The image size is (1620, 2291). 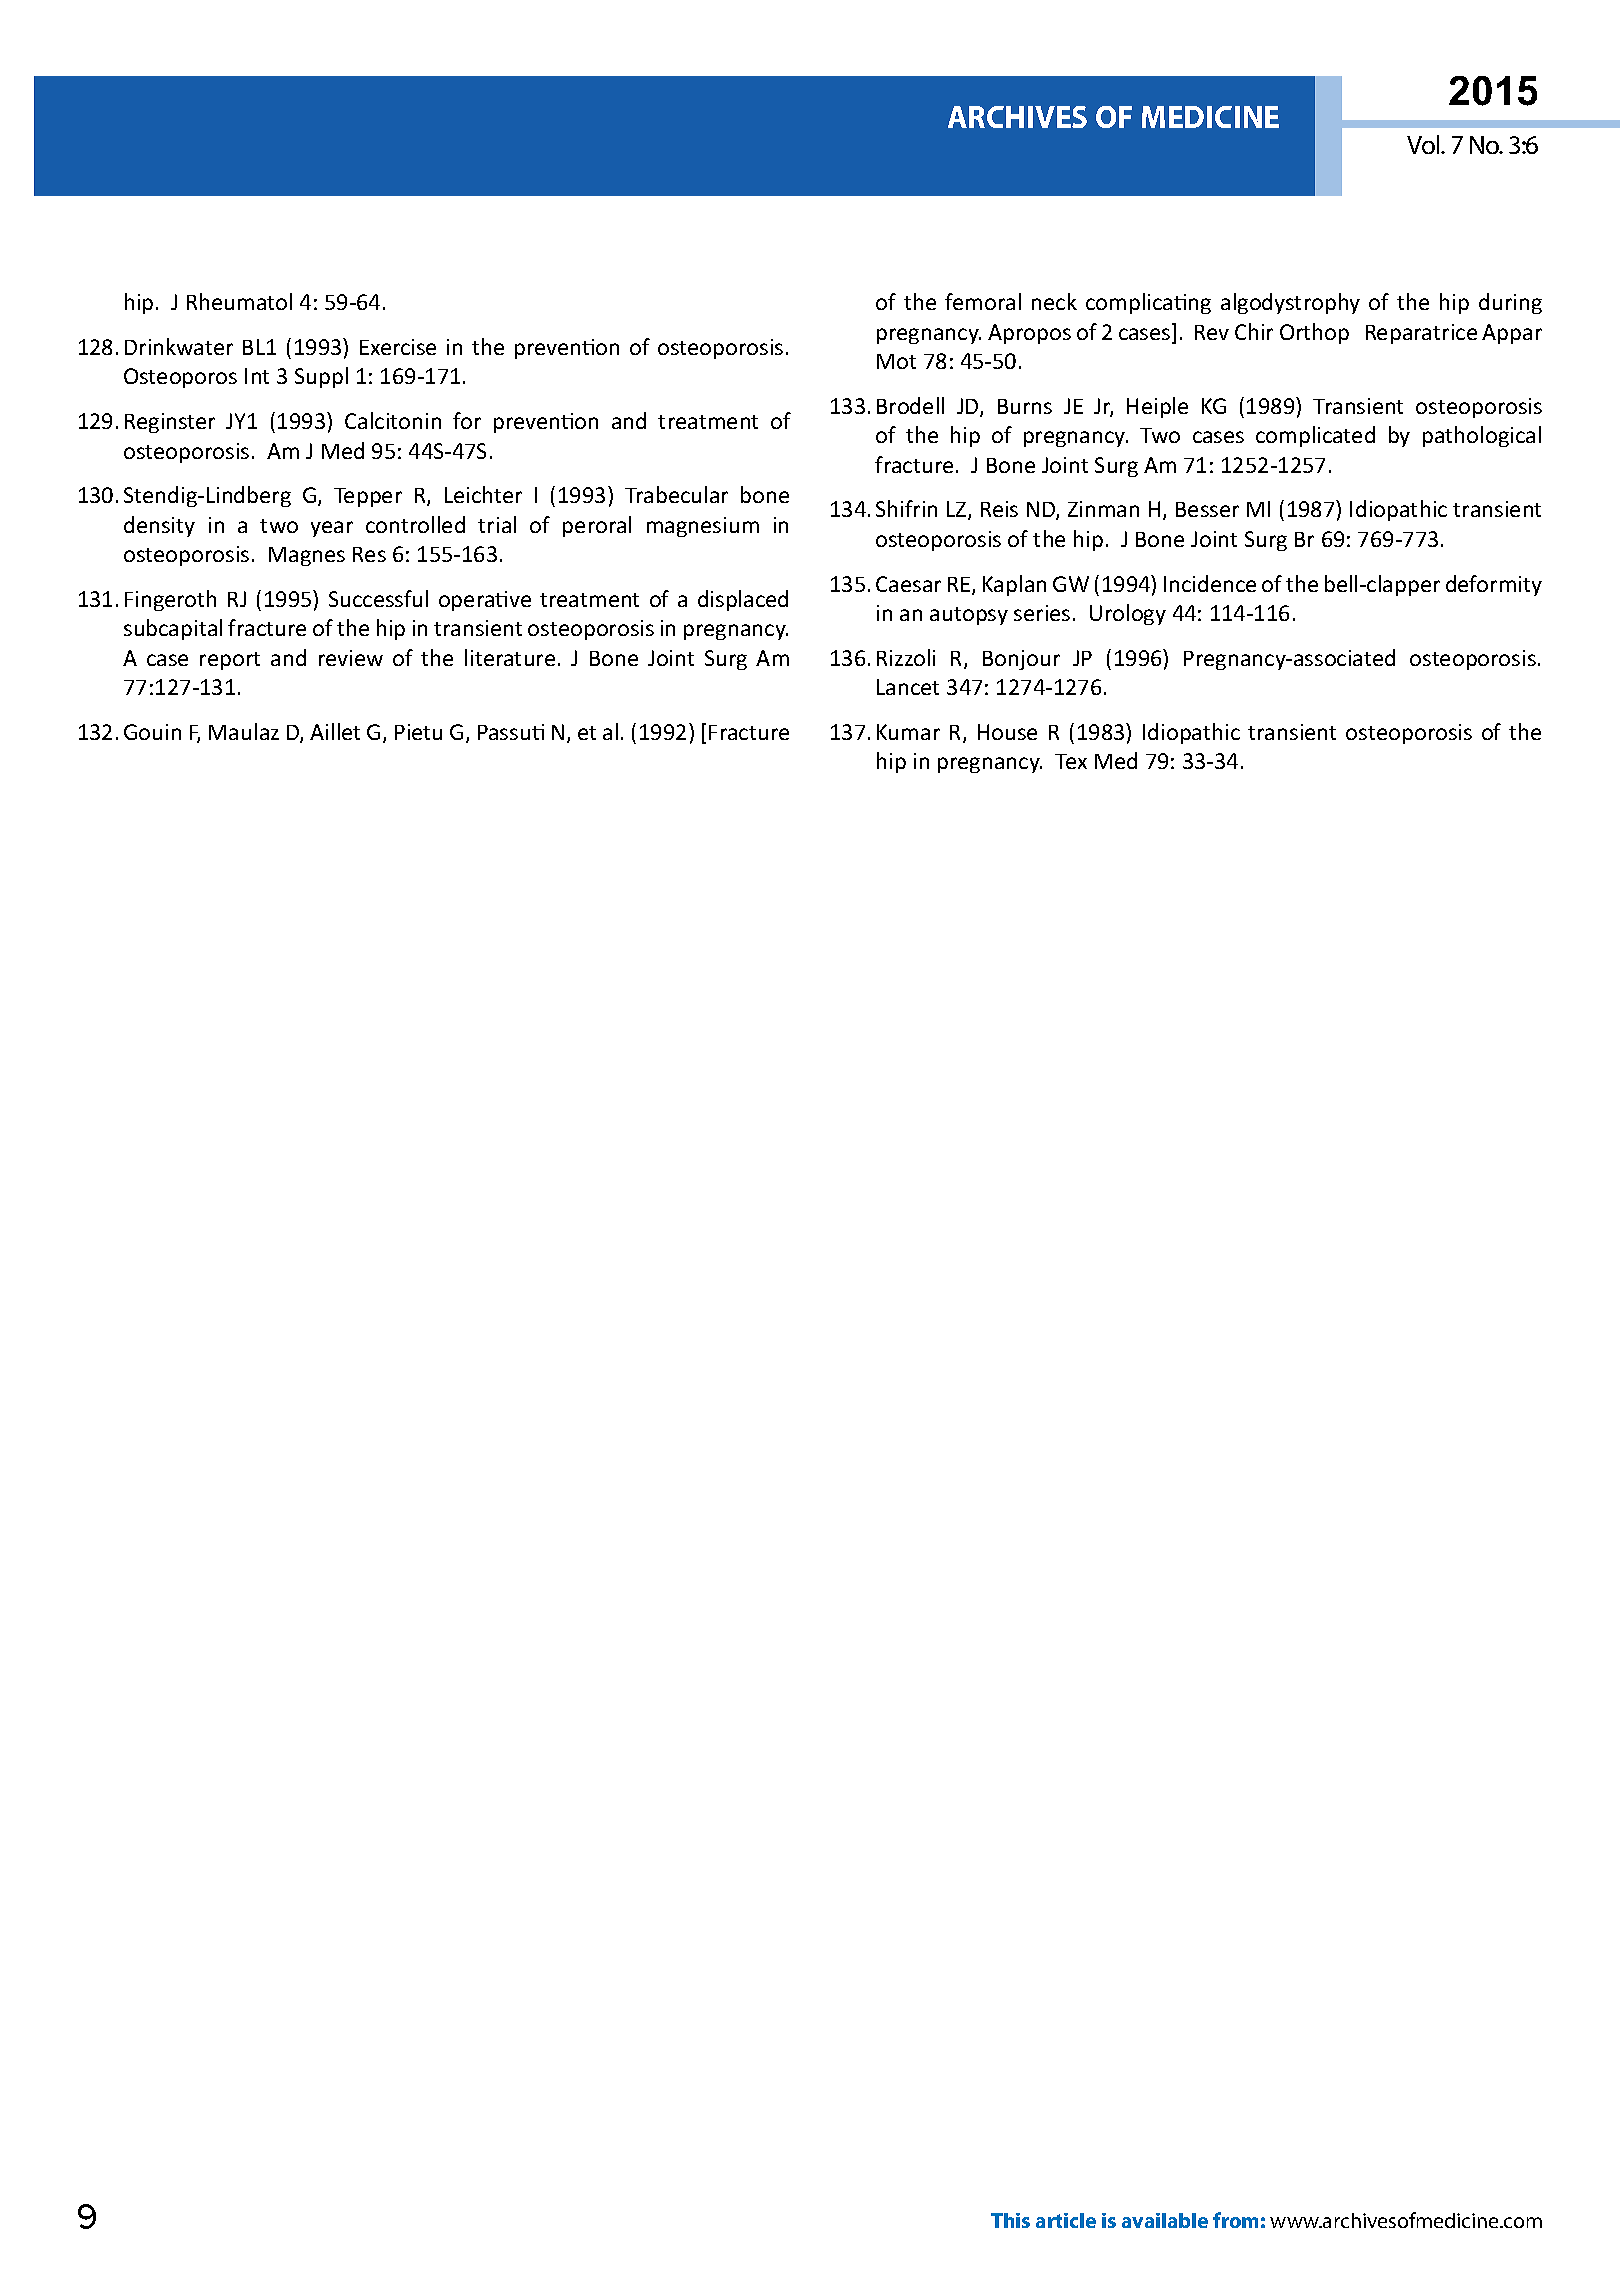 What do you see at coordinates (1010, 2220) in the screenshot?
I see `This` at bounding box center [1010, 2220].
